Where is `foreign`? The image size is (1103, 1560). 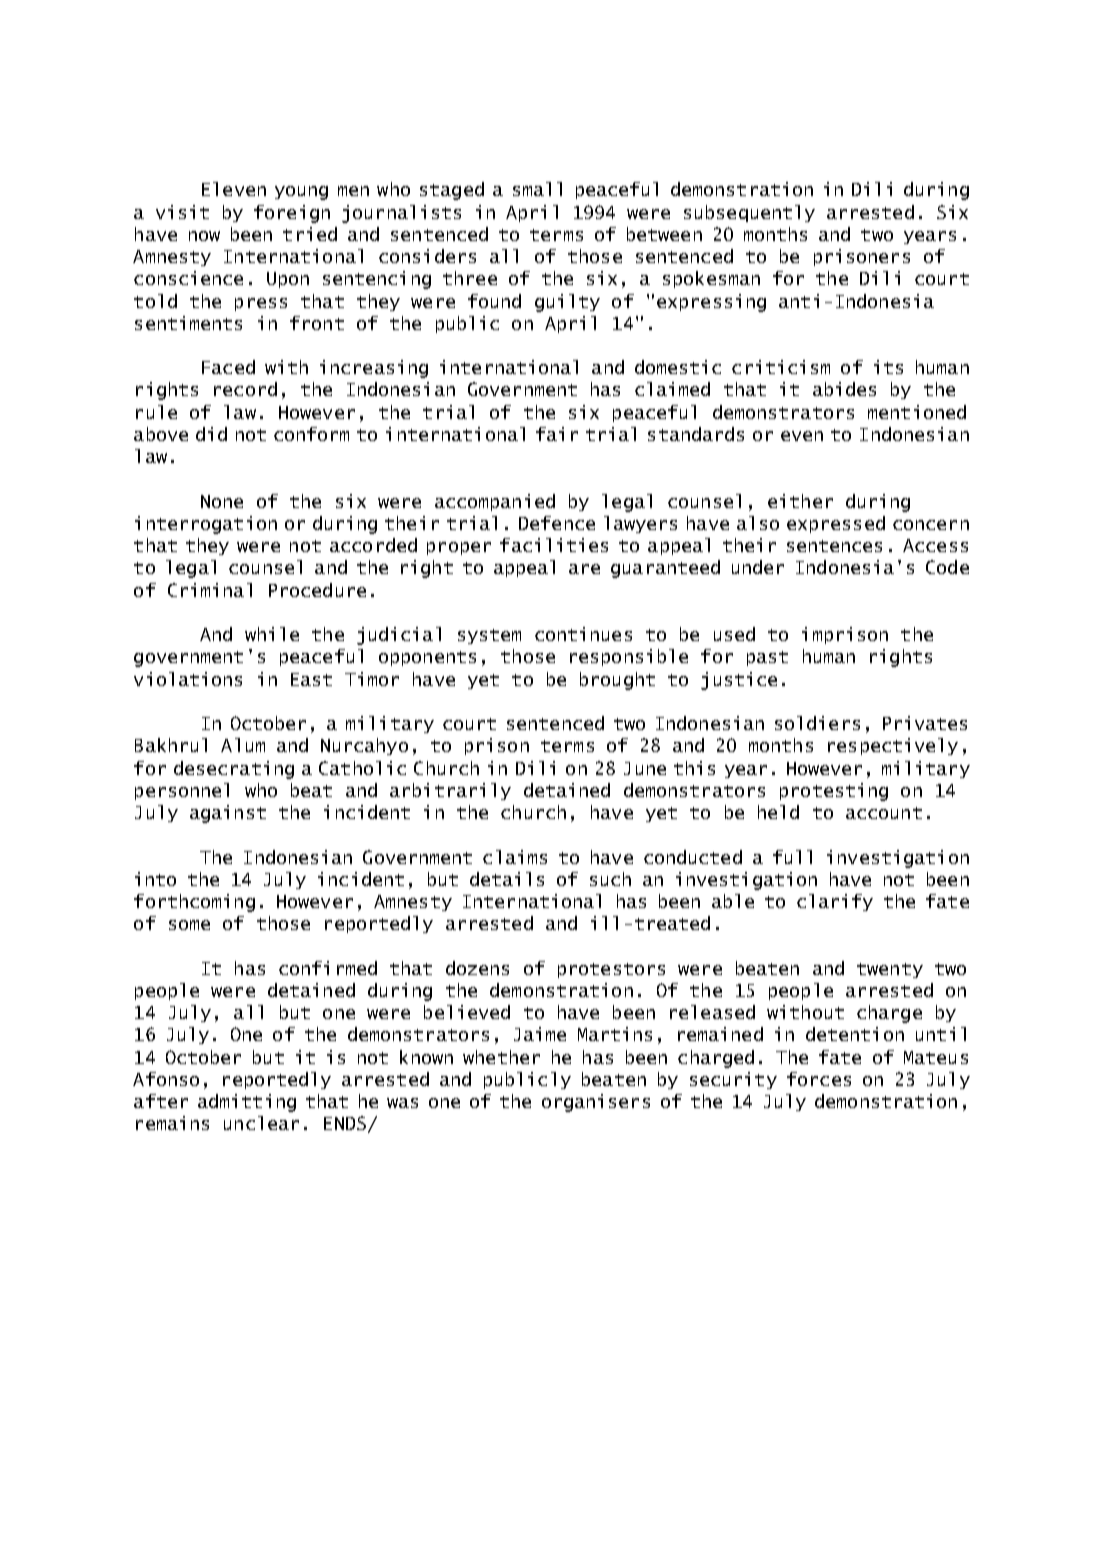
foreign is located at coordinates (292, 214).
